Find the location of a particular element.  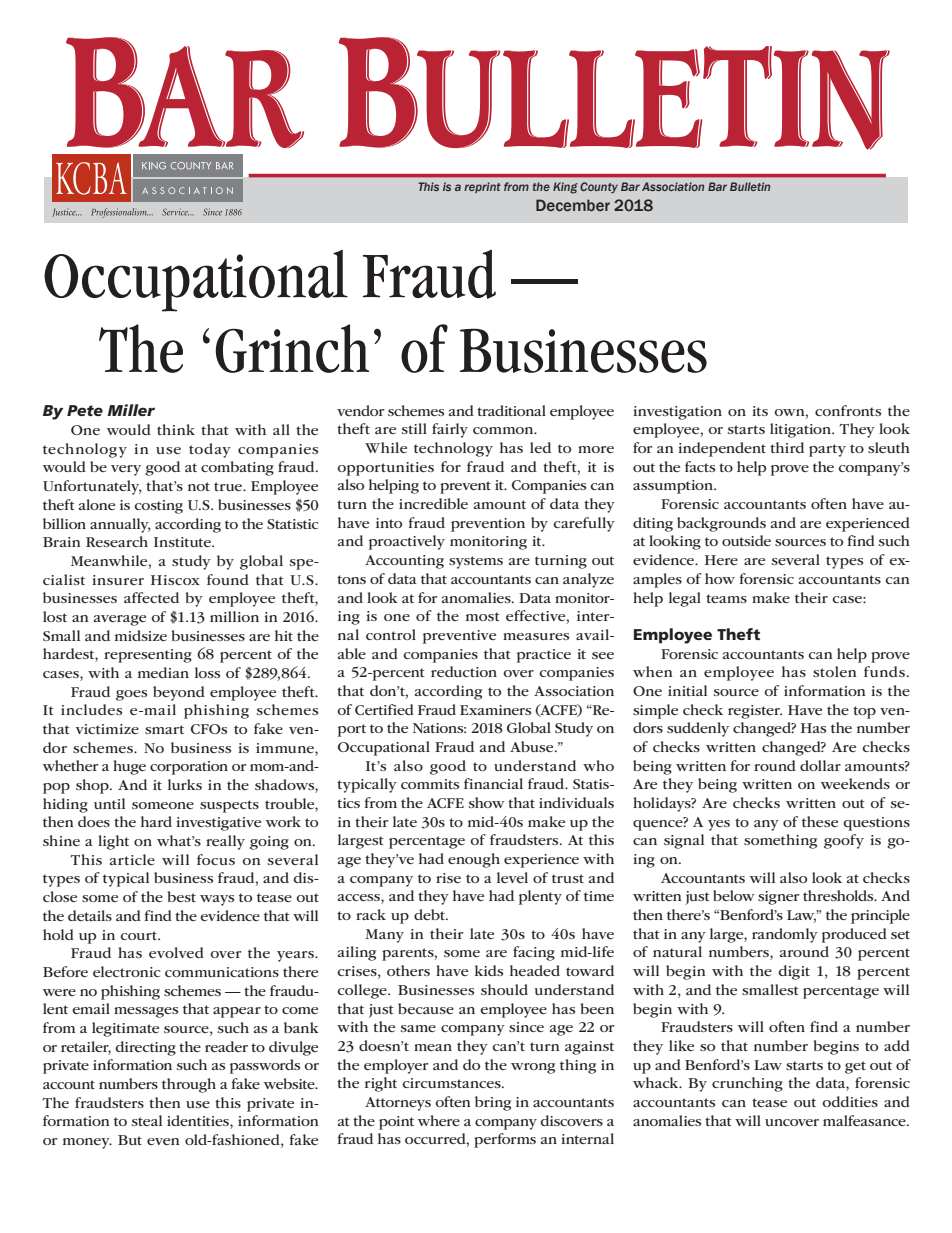

reduction is located at coordinates (464, 671).
